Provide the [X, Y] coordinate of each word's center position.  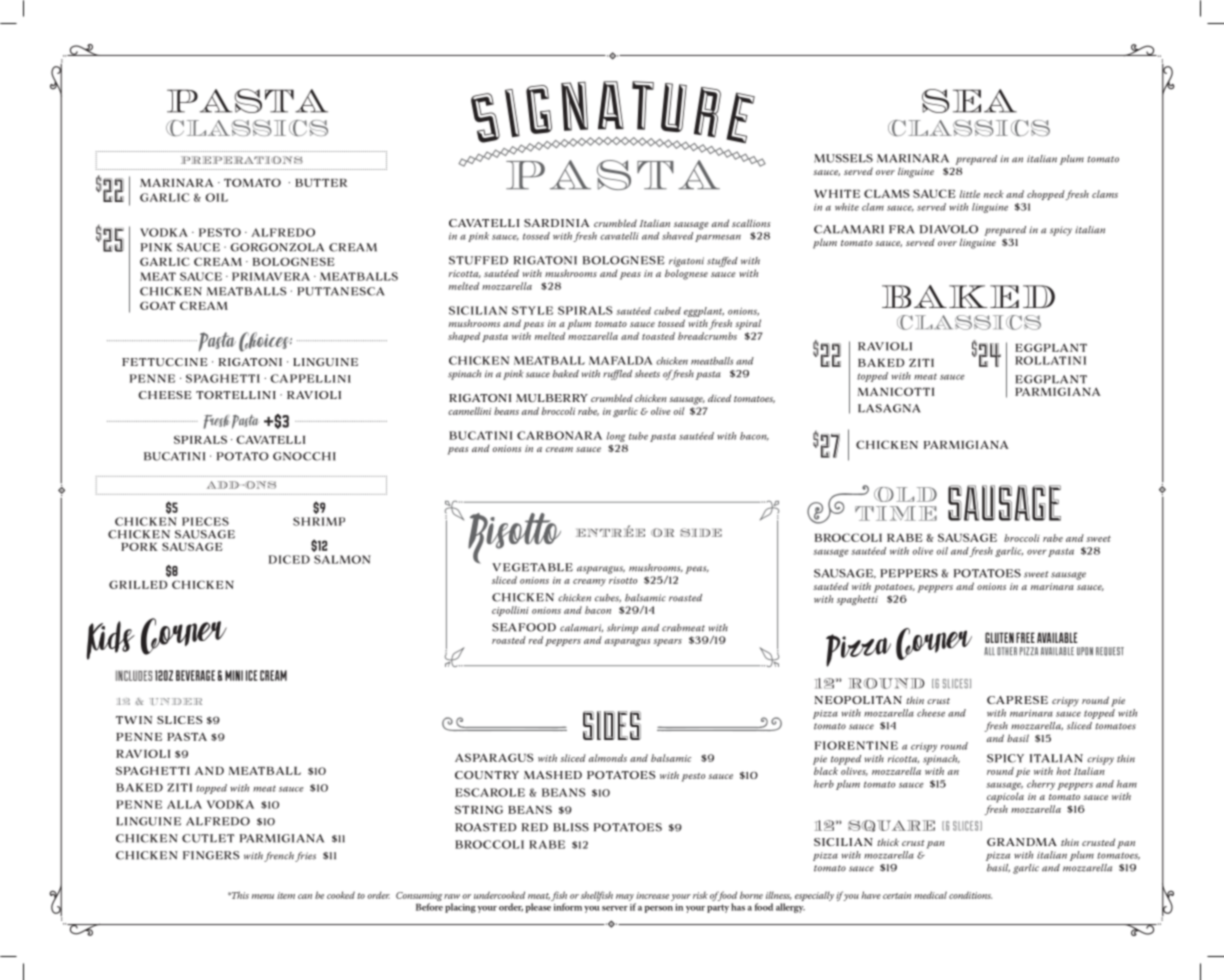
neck [994, 194]
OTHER [1007, 651]
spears [667, 642]
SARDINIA [557, 223]
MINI [234, 675]
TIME [896, 513]
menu [263, 896]
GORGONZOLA [277, 247]
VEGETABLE [532, 567]
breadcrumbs [707, 336]
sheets [647, 374]
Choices [265, 342]
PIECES [205, 521]
